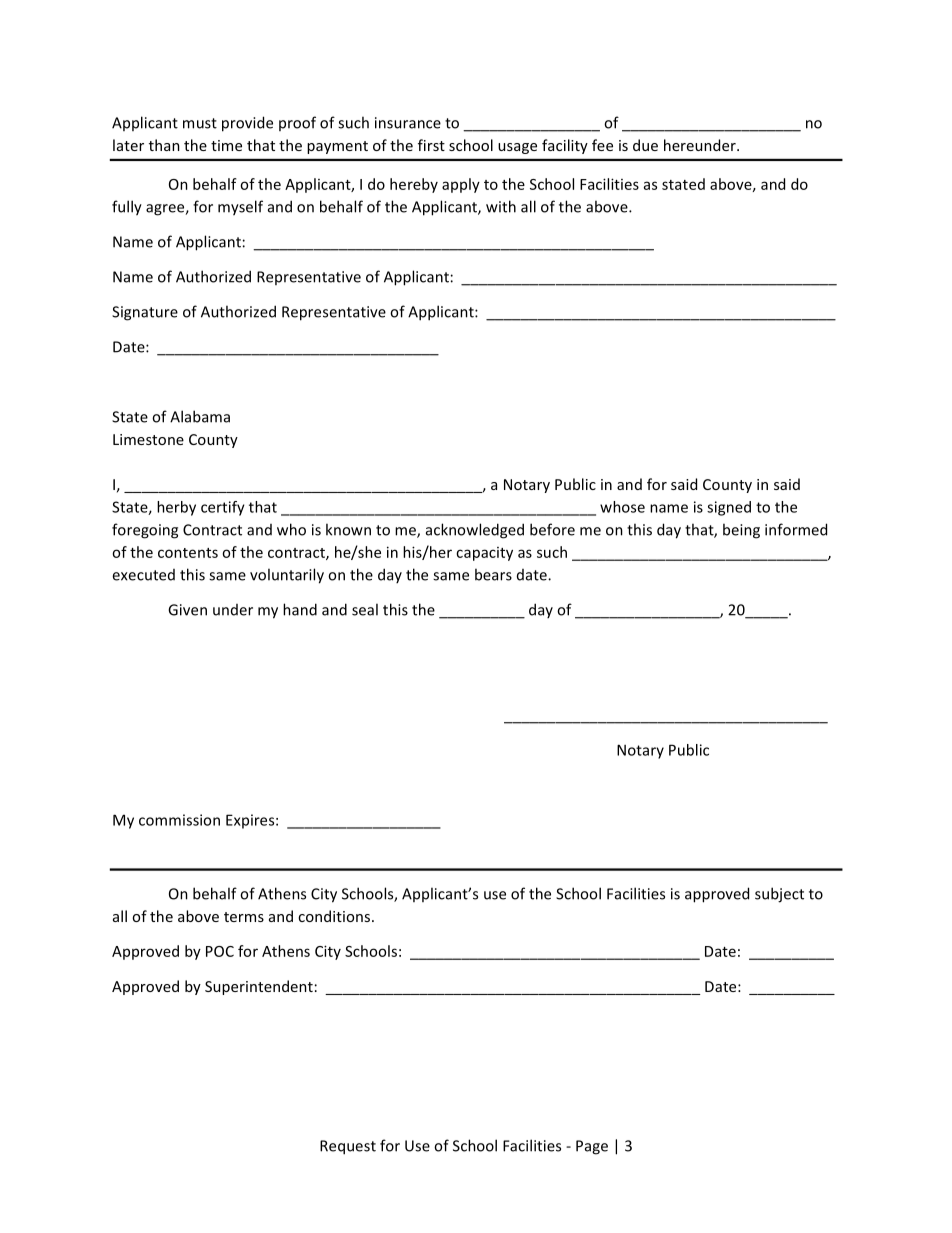 This page has width=952, height=1233. What do you see at coordinates (187, 610) in the page?
I see `Given` at bounding box center [187, 610].
